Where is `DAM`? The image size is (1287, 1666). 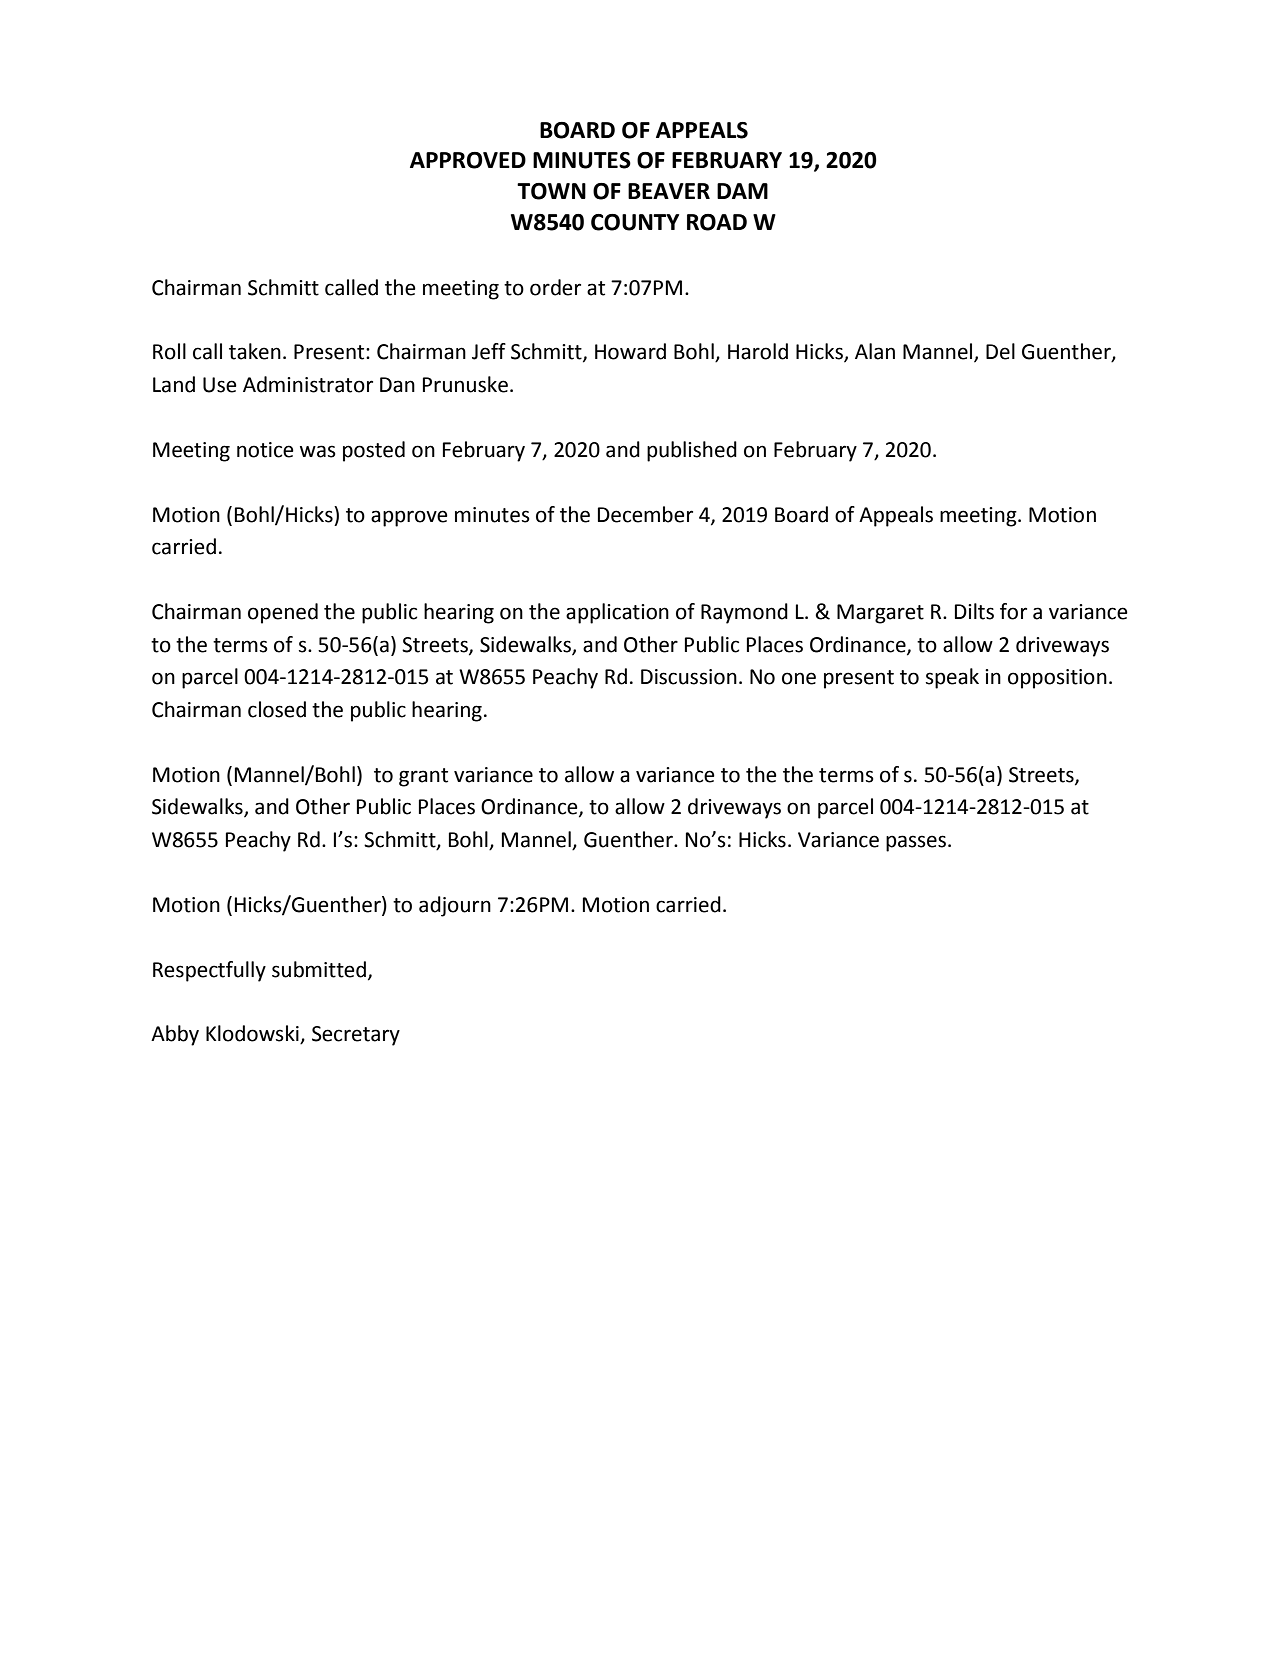
DAM is located at coordinates (742, 191).
